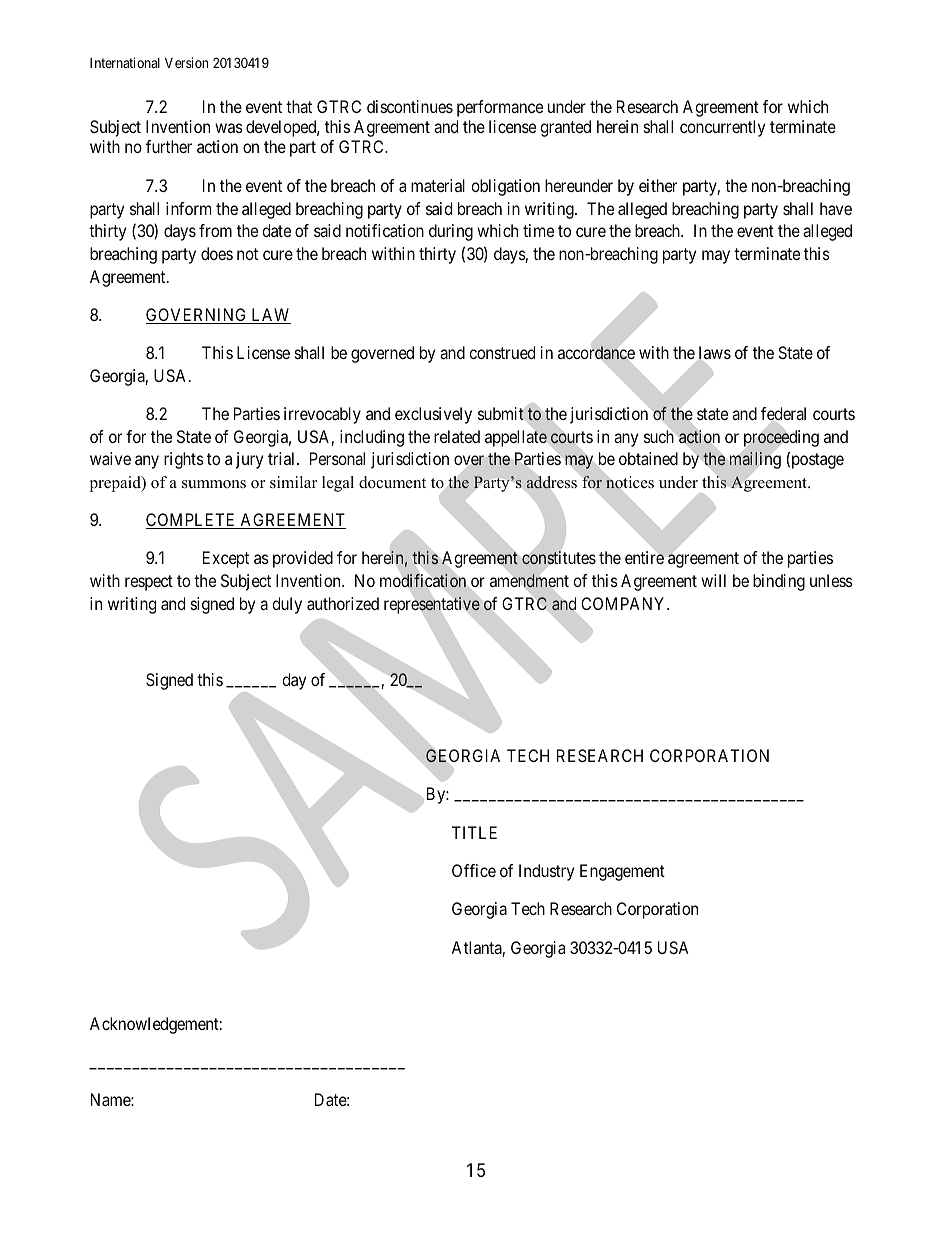  Describe the element at coordinates (457, 436) in the screenshot. I see `related` at that location.
